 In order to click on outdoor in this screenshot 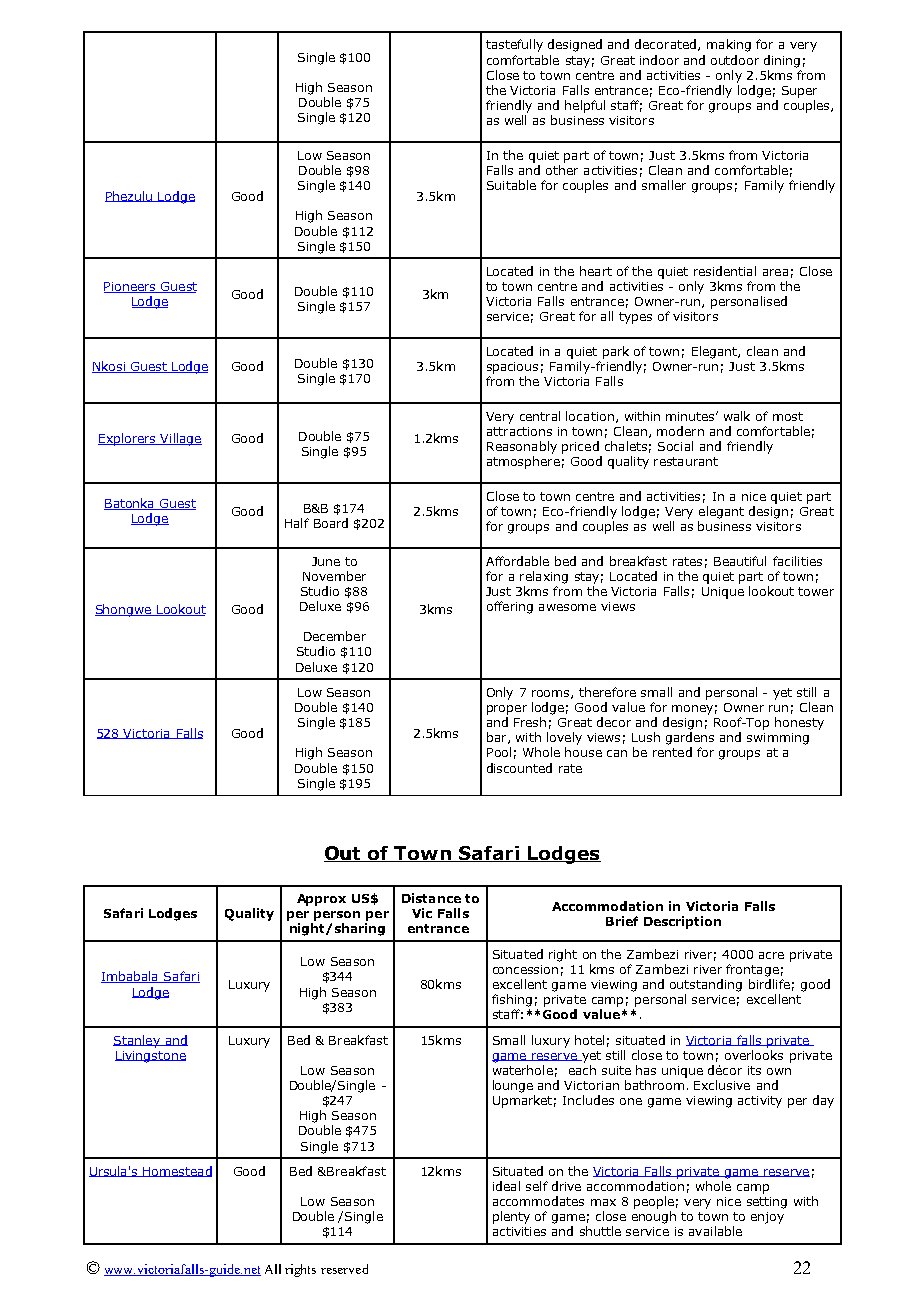, I will do `click(735, 60)`.
